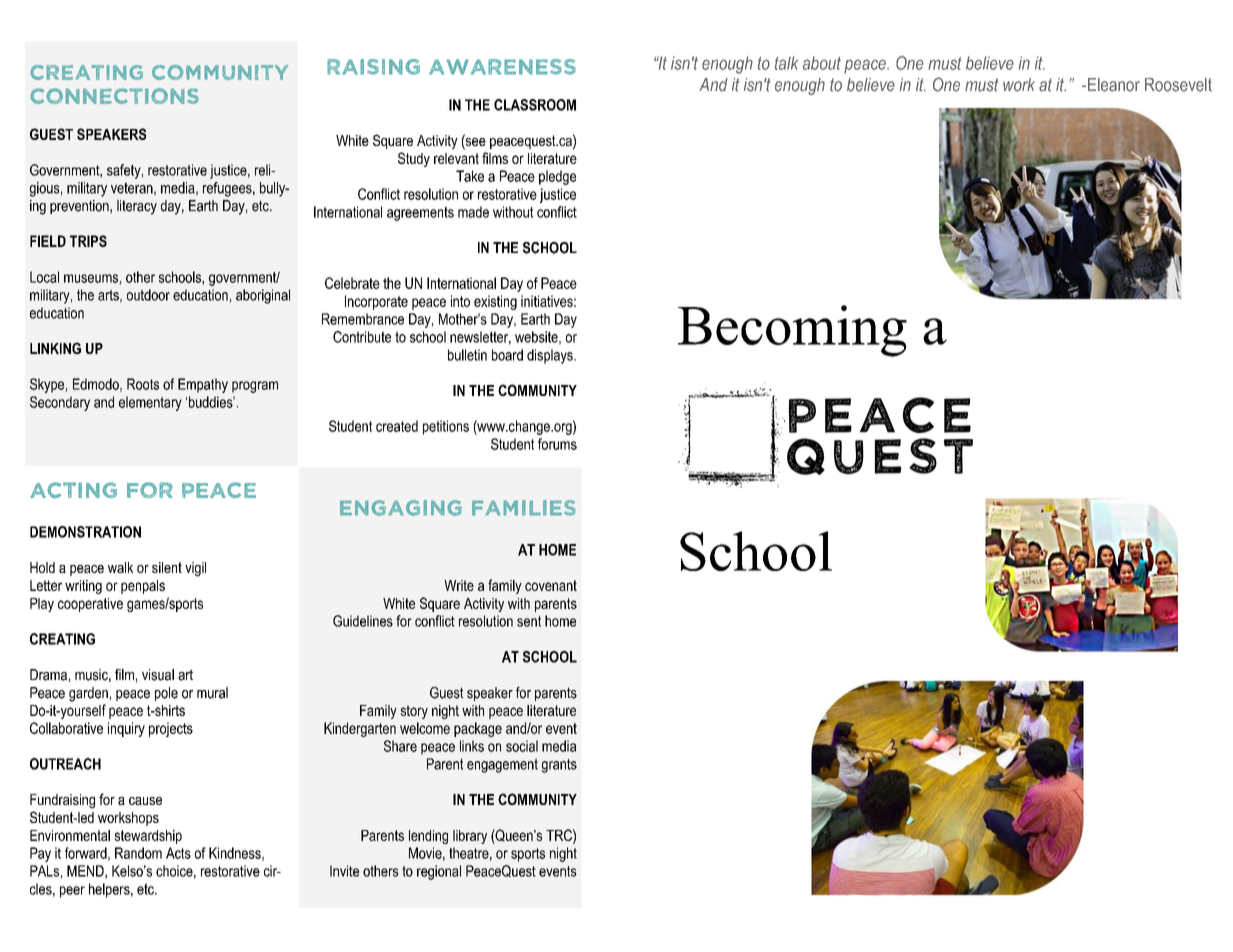  What do you see at coordinates (1112, 85) in the screenshot?
I see `Eleanor` at bounding box center [1112, 85].
